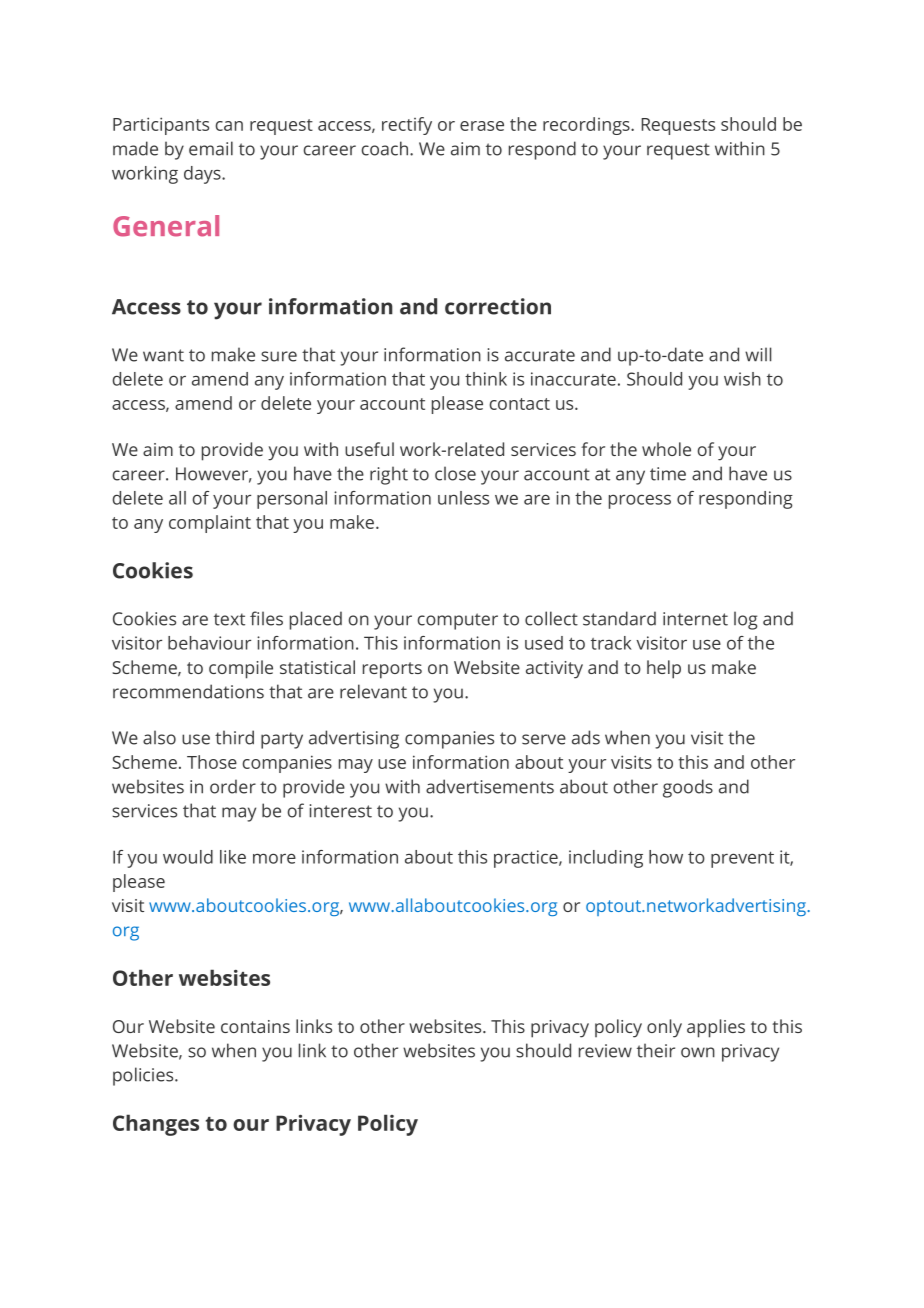 The image size is (924, 1308). Describe the element at coordinates (211, 148) in the screenshot. I see `email` at that location.
